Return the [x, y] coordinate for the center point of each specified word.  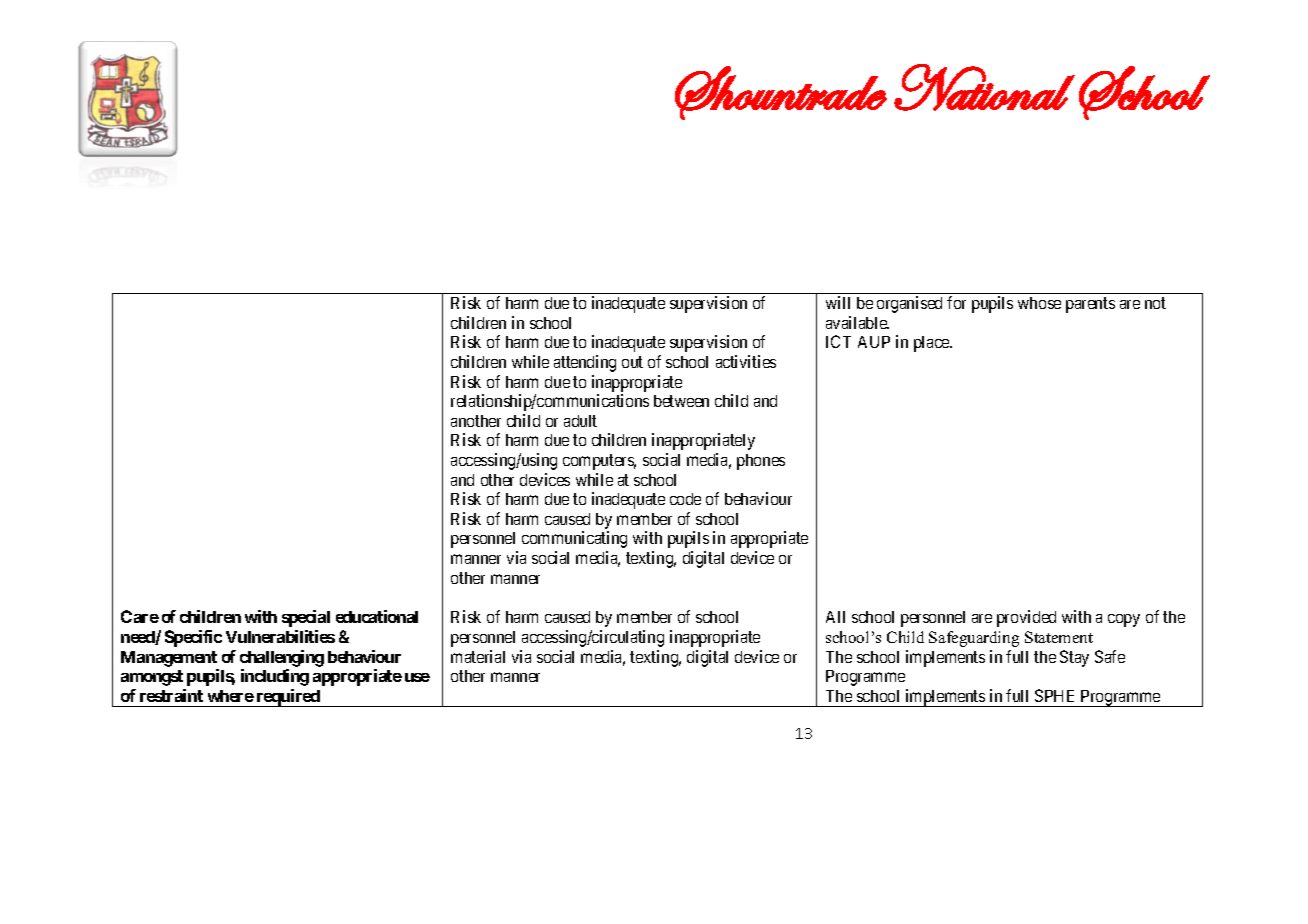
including [275, 677]
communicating [574, 539]
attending [585, 363]
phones [761, 462]
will [838, 302]
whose [1039, 303]
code [685, 499]
